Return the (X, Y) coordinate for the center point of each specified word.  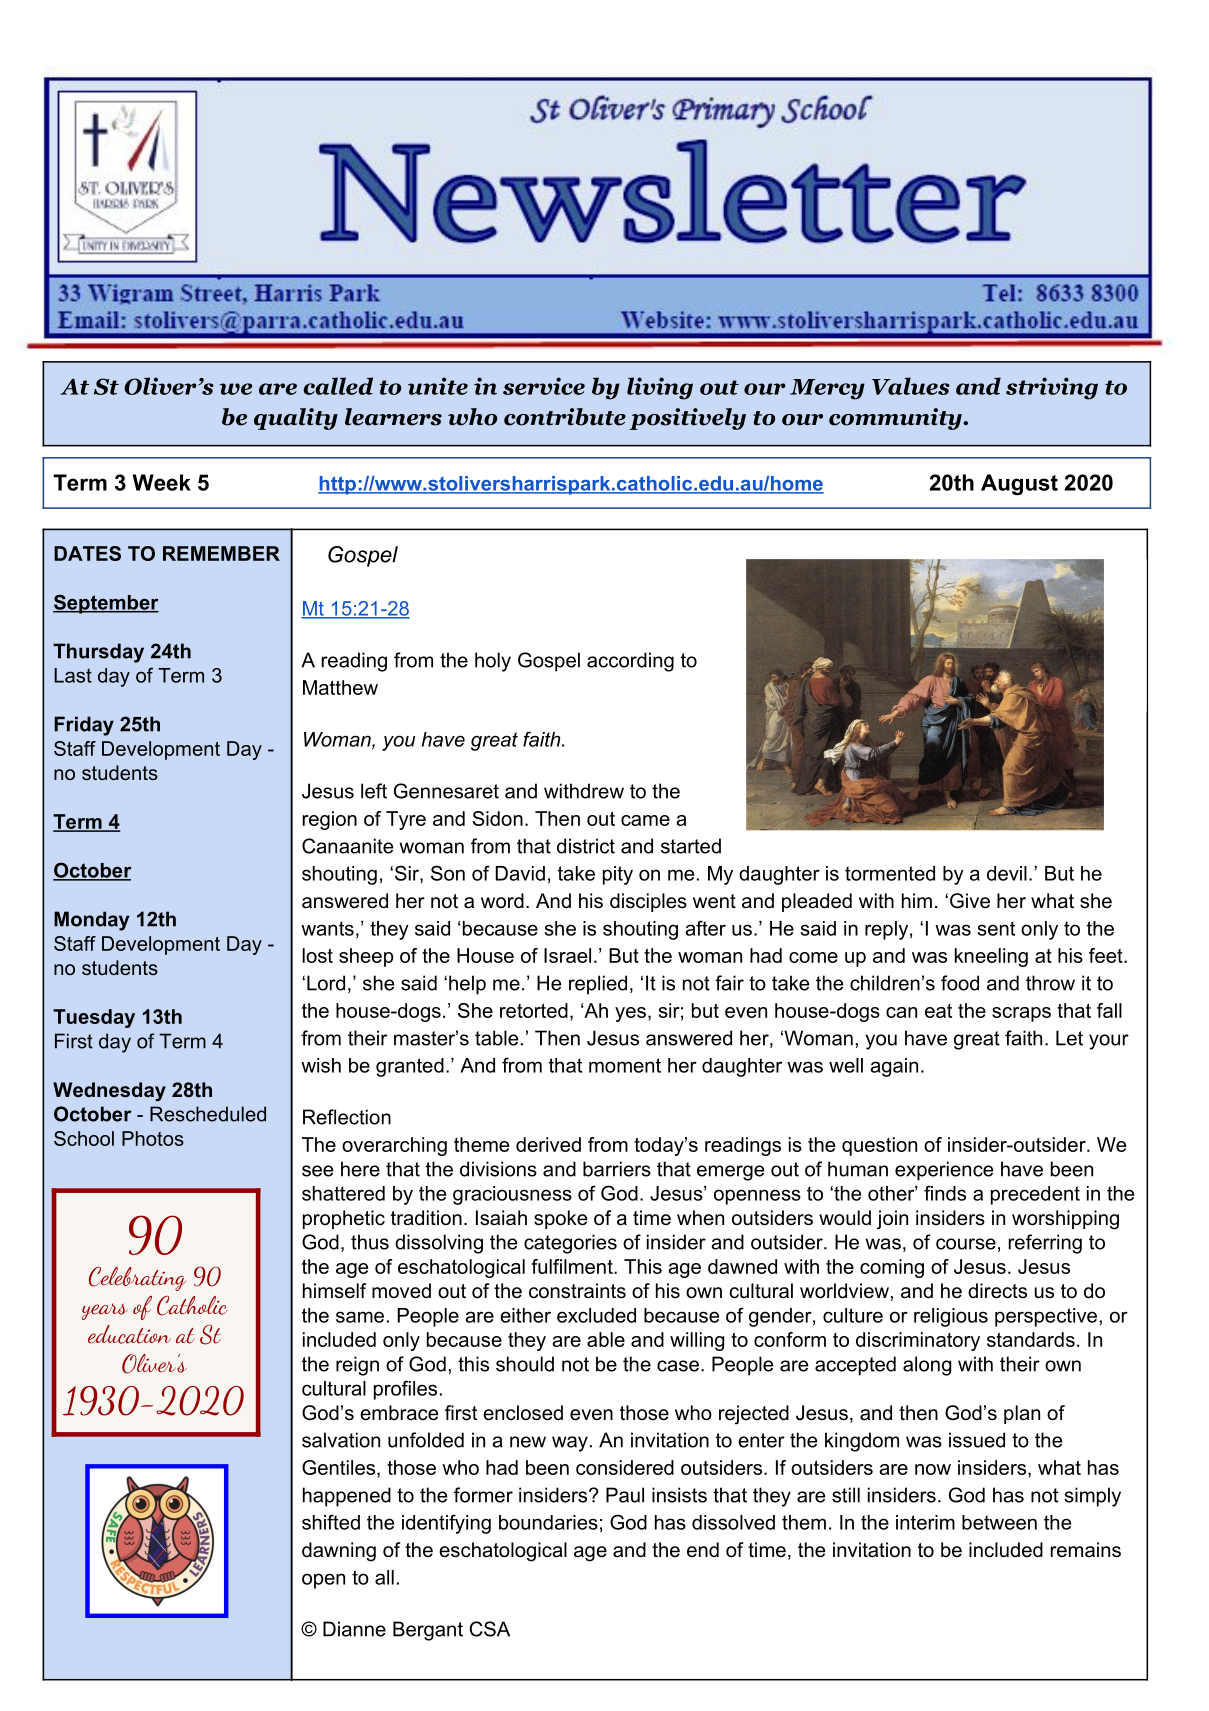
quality (296, 419)
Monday (91, 921)
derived (548, 1144)
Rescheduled (208, 1114)
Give (970, 901)
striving (1052, 388)
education (129, 1334)
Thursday (98, 653)
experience (944, 1171)
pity (618, 875)
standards (1031, 1339)
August (1019, 484)
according (630, 662)
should (525, 1364)
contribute (565, 417)
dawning (339, 1552)
